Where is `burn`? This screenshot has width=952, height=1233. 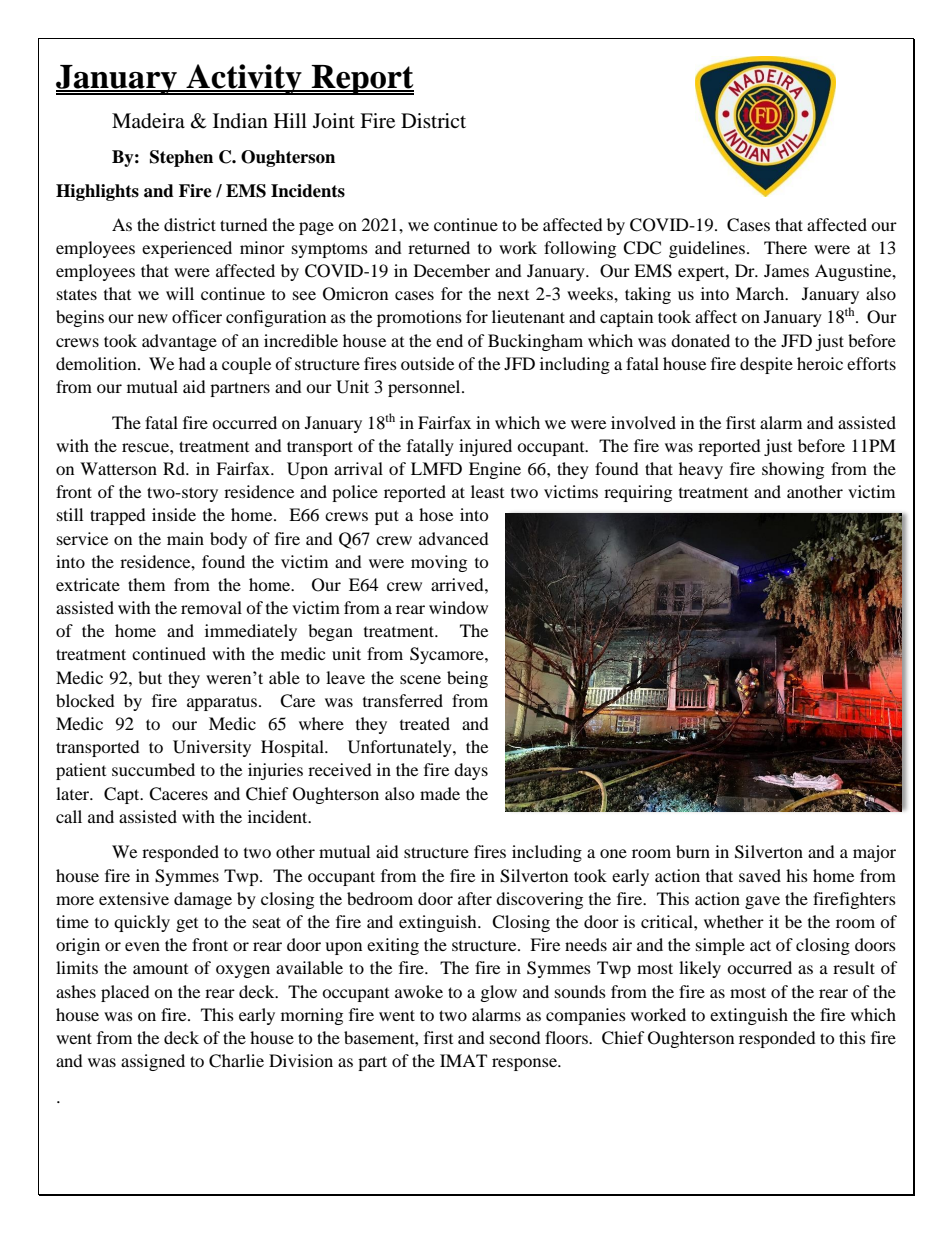
burn is located at coordinates (693, 851).
